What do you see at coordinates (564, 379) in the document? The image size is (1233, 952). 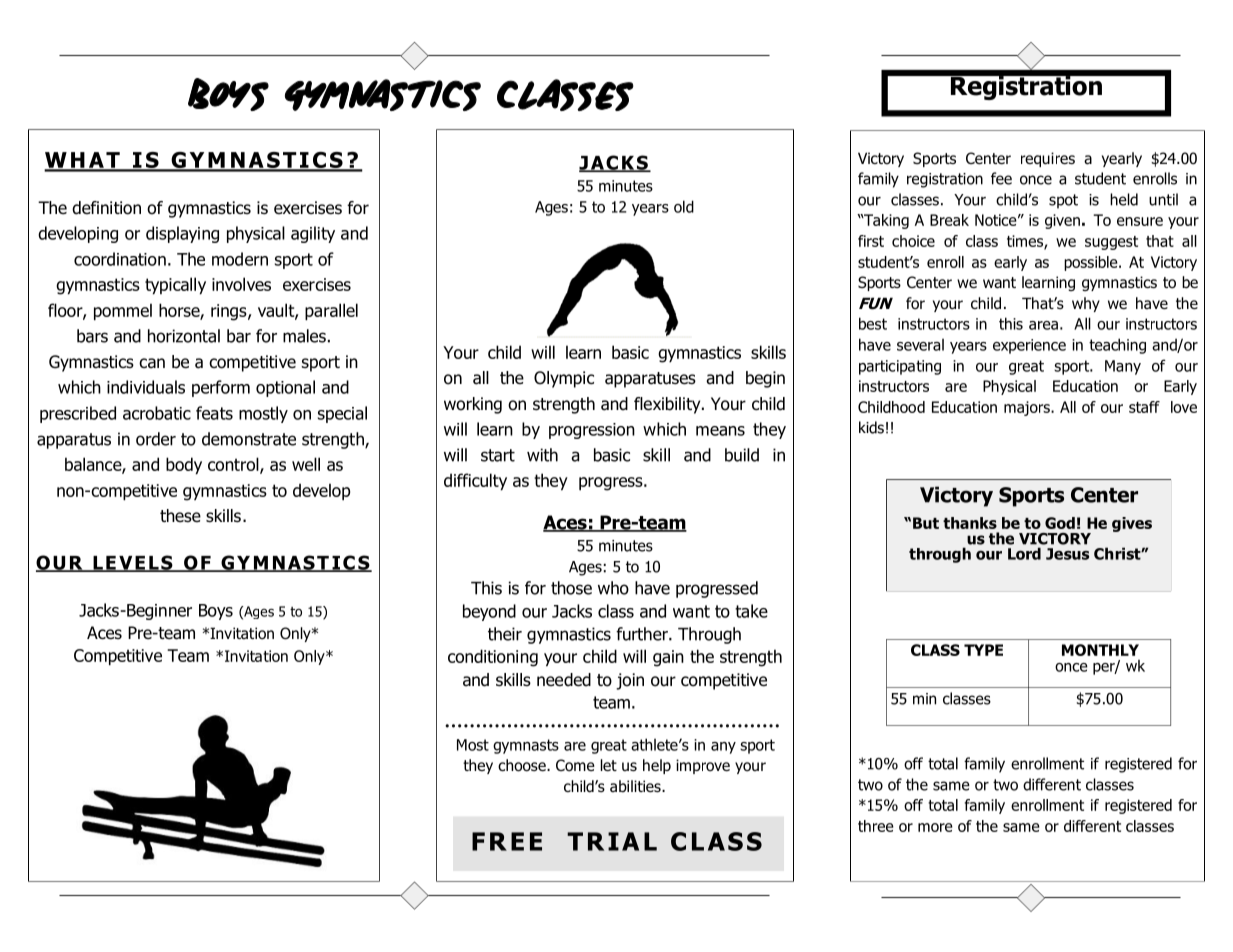 I see `Olympic` at bounding box center [564, 379].
